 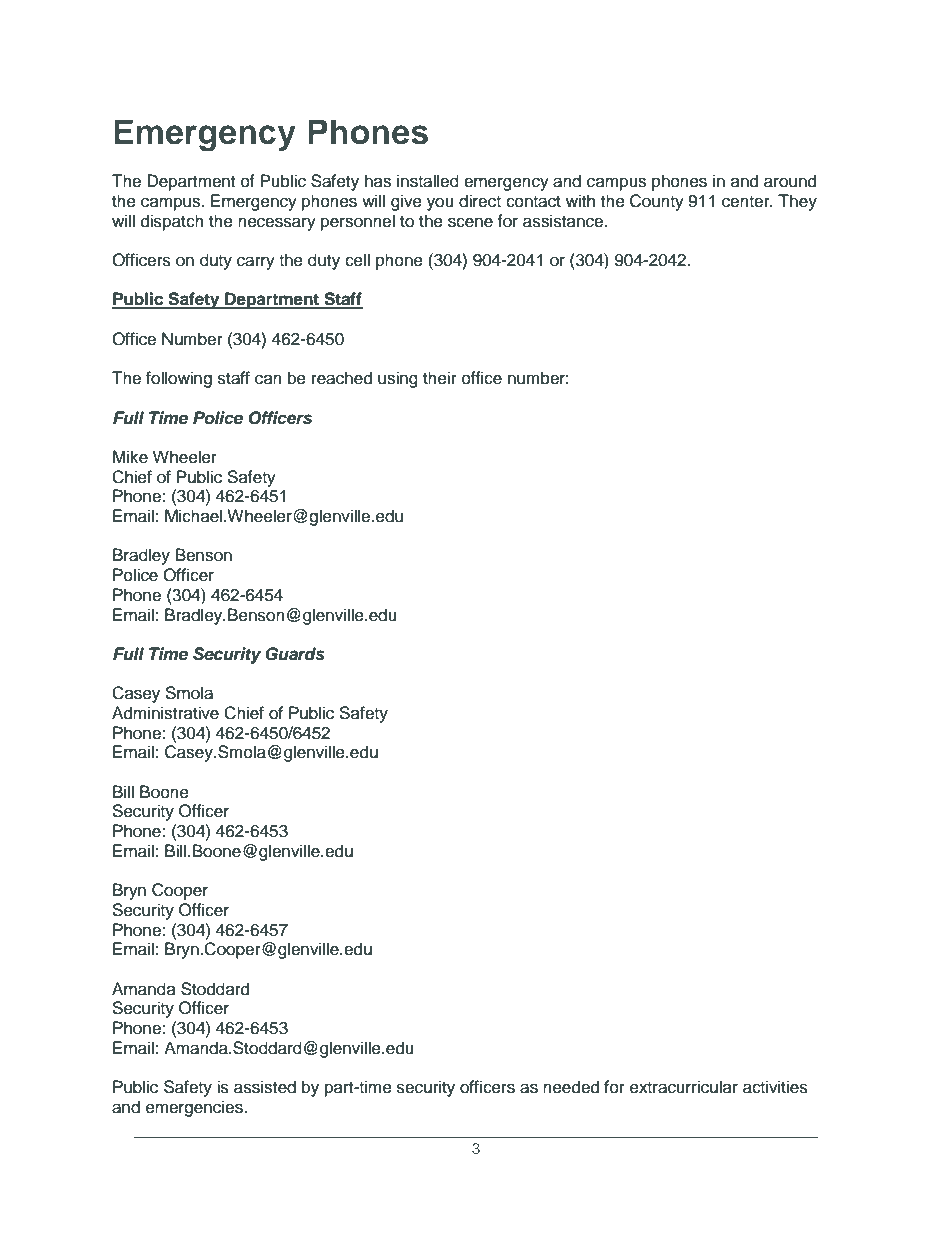 What do you see at coordinates (295, 654) in the page?
I see `Guards` at bounding box center [295, 654].
